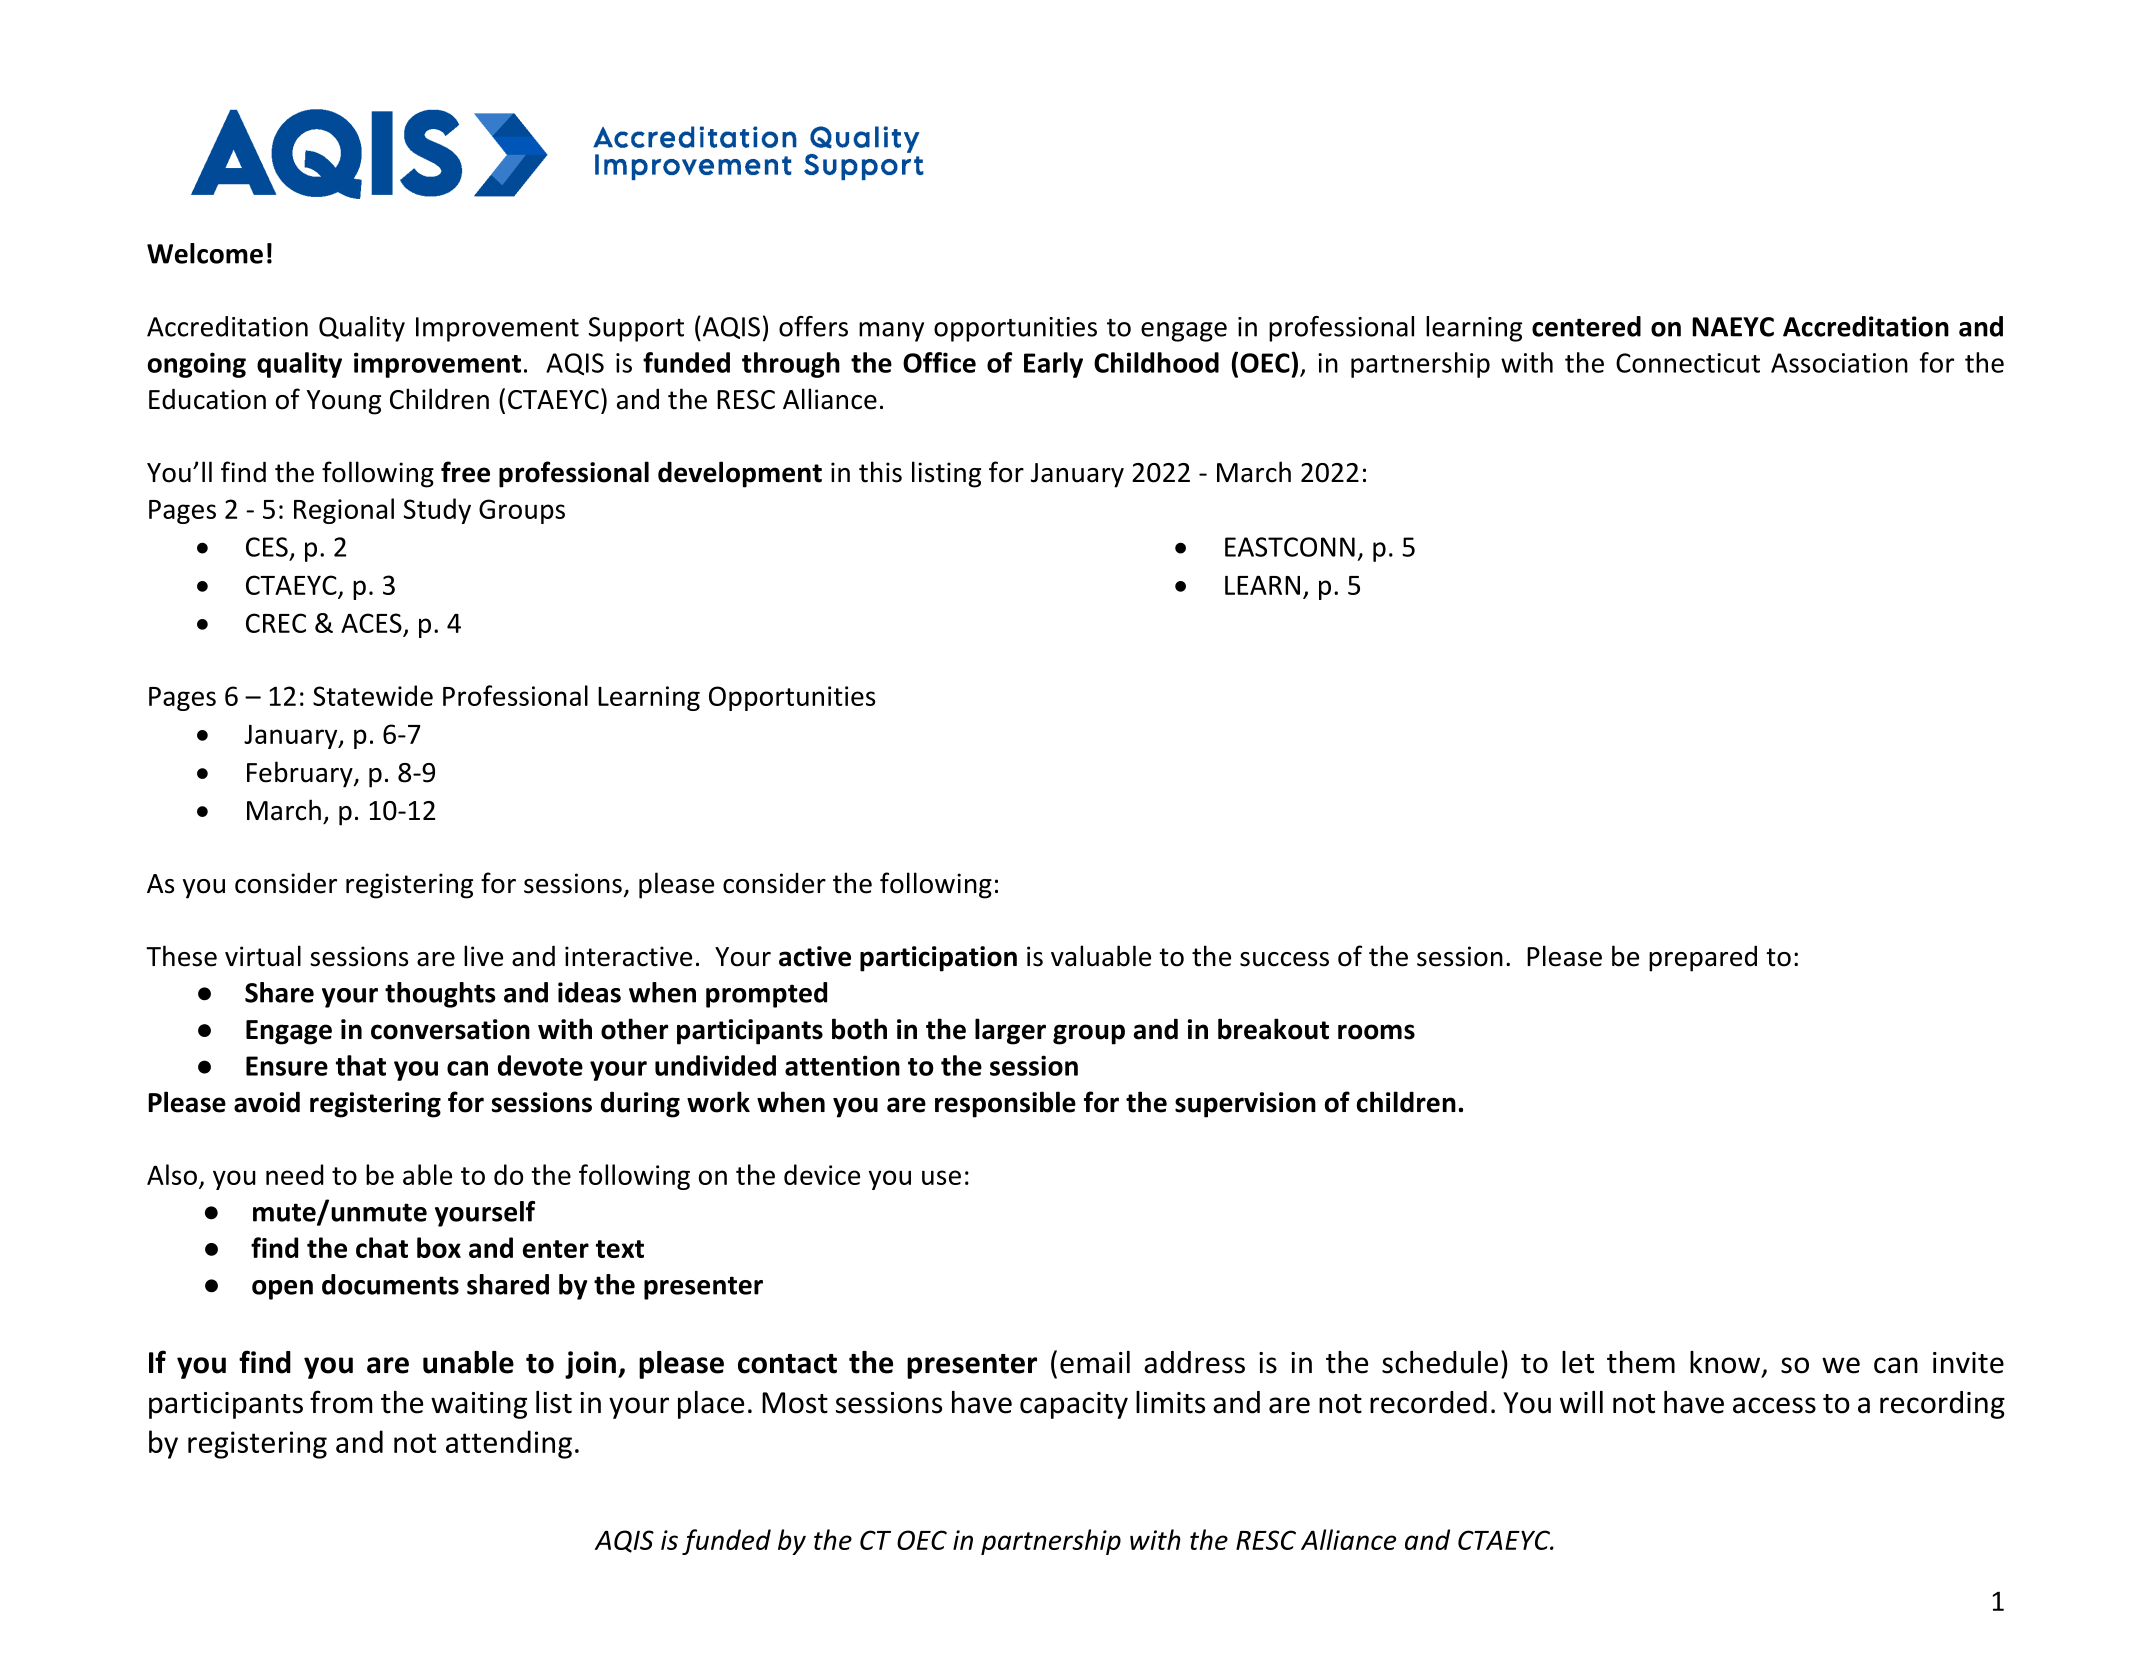 This document has width=2152, height=1663. What do you see at coordinates (1839, 363) in the document?
I see `Association` at bounding box center [1839, 363].
